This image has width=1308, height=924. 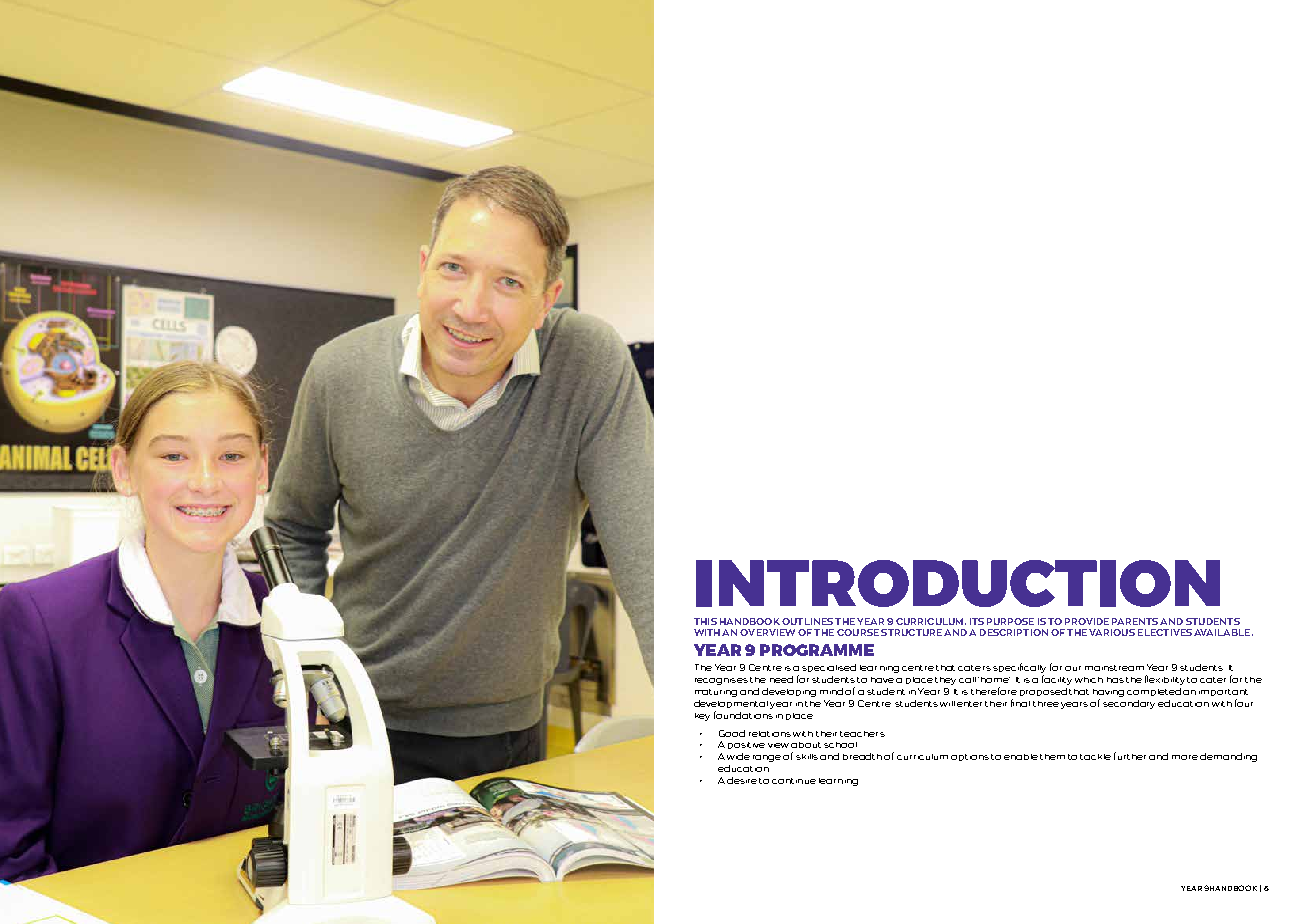 I want to click on INTRODUCTION, so click(x=958, y=583).
